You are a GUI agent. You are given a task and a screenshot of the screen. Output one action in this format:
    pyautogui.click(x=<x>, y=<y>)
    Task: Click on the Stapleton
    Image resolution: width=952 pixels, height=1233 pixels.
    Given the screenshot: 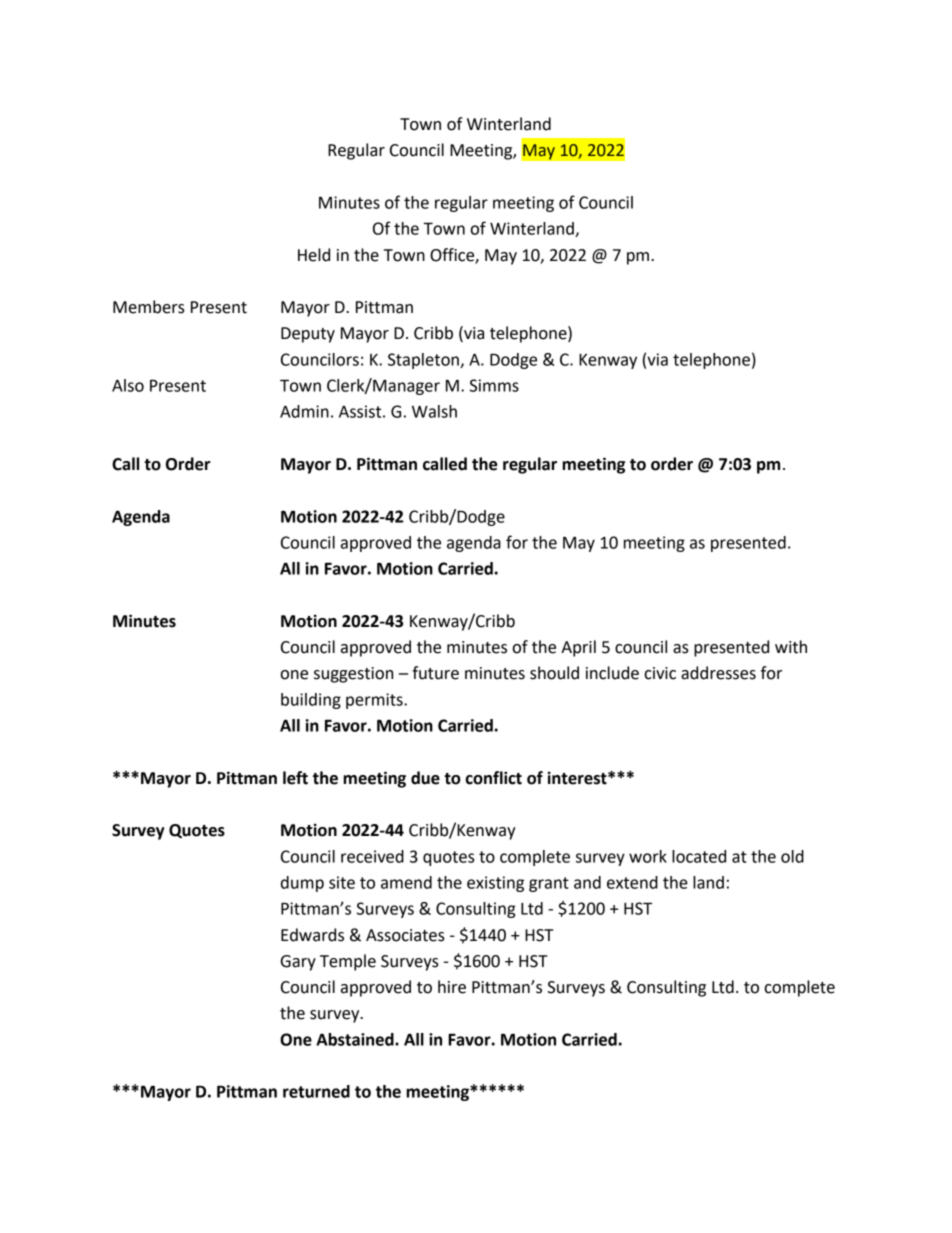 What is the action you would take?
    pyautogui.click(x=424, y=361)
